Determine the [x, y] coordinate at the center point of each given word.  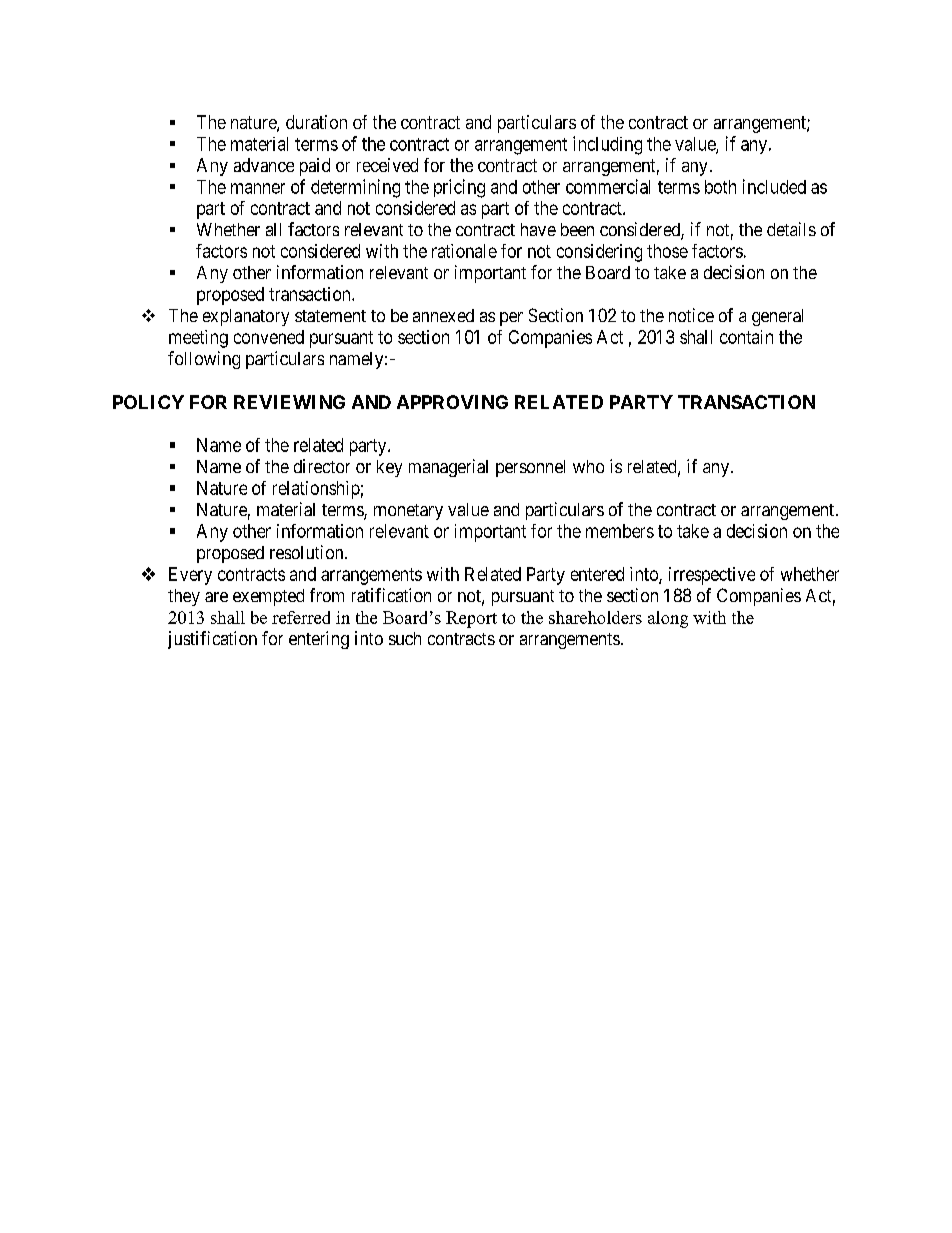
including [607, 145]
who [588, 466]
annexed [443, 315]
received [387, 165]
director [322, 466]
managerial [448, 468]
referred [301, 617]
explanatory [246, 317]
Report [471, 619]
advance [264, 165]
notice [691, 315]
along [668, 619]
